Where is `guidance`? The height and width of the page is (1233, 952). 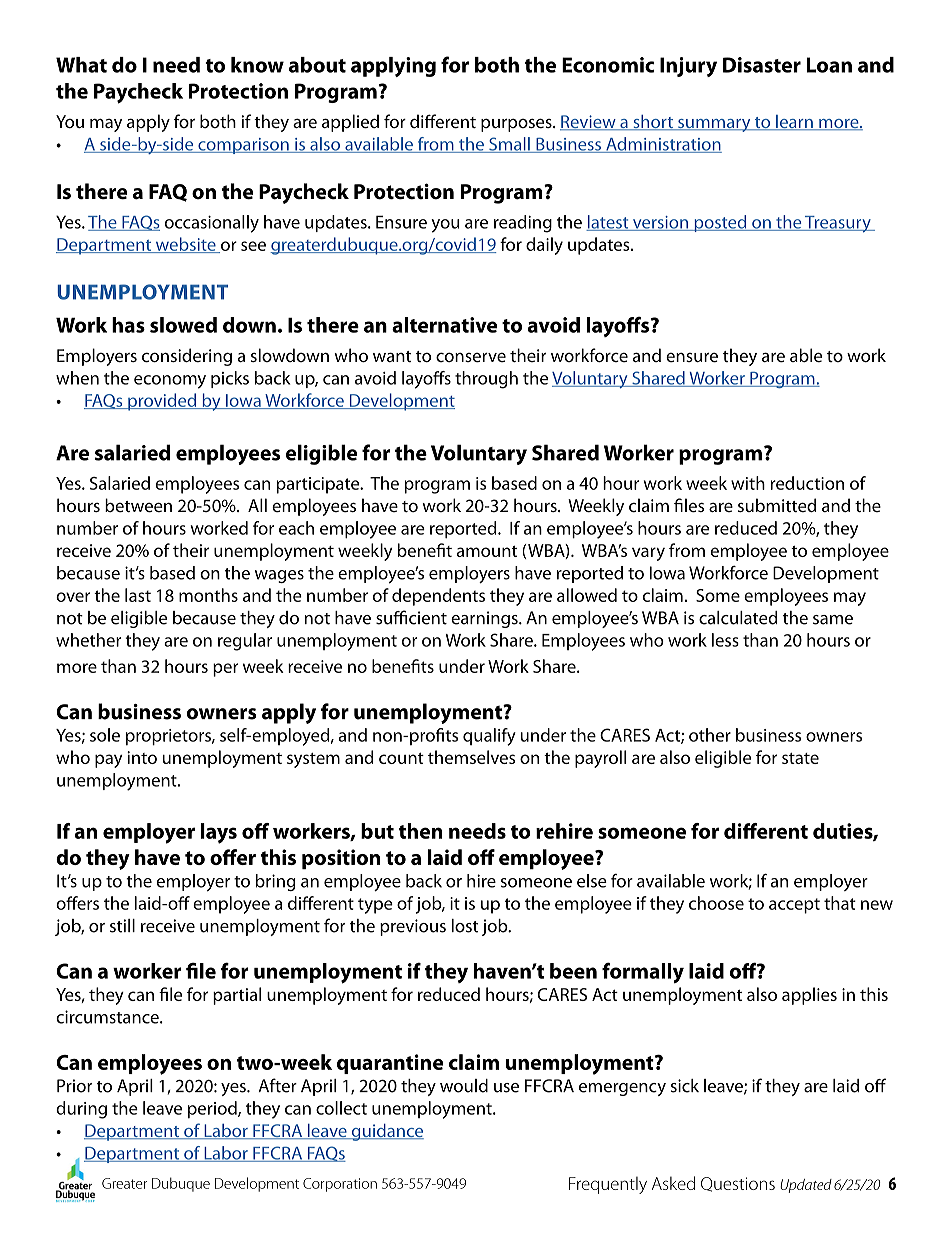 guidance is located at coordinates (386, 1132).
